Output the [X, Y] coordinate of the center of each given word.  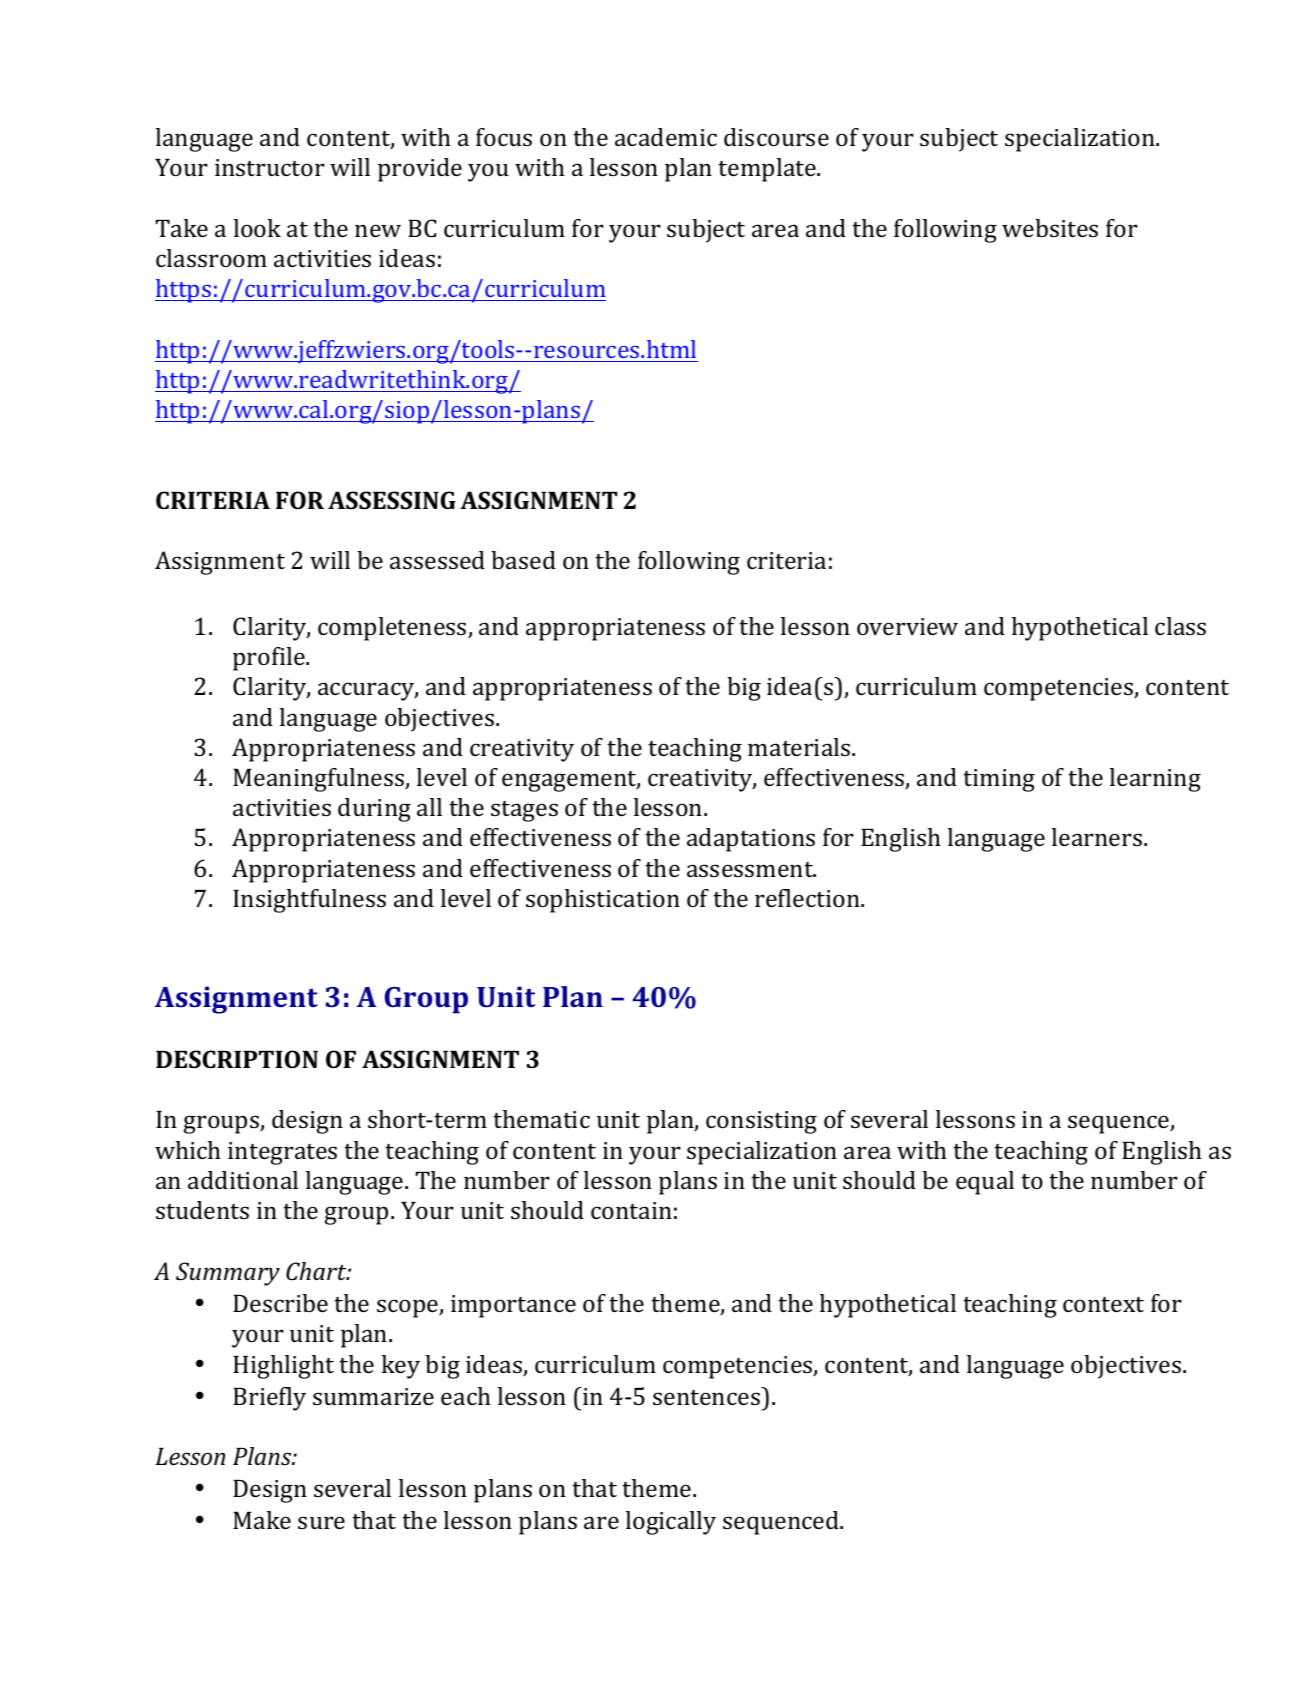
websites [1050, 228]
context [1103, 1304]
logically [671, 1523]
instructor [270, 167]
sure [321, 1522]
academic [666, 137]
